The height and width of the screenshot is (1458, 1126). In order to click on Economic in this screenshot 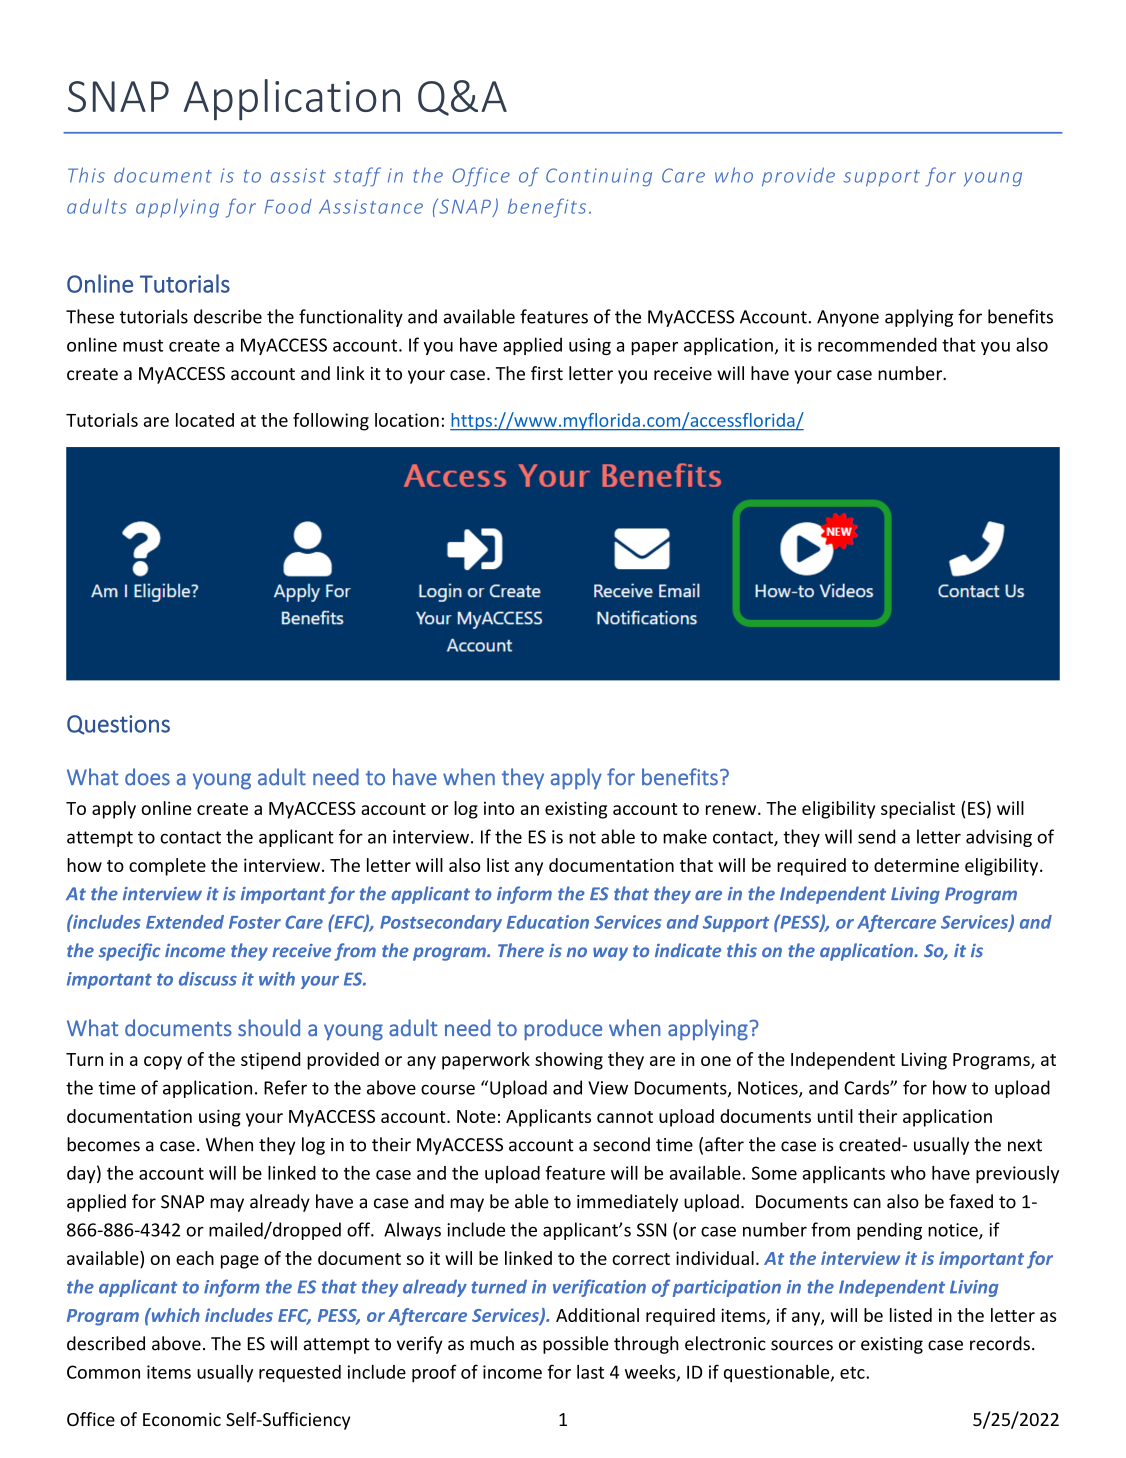, I will do `click(182, 1419)`.
